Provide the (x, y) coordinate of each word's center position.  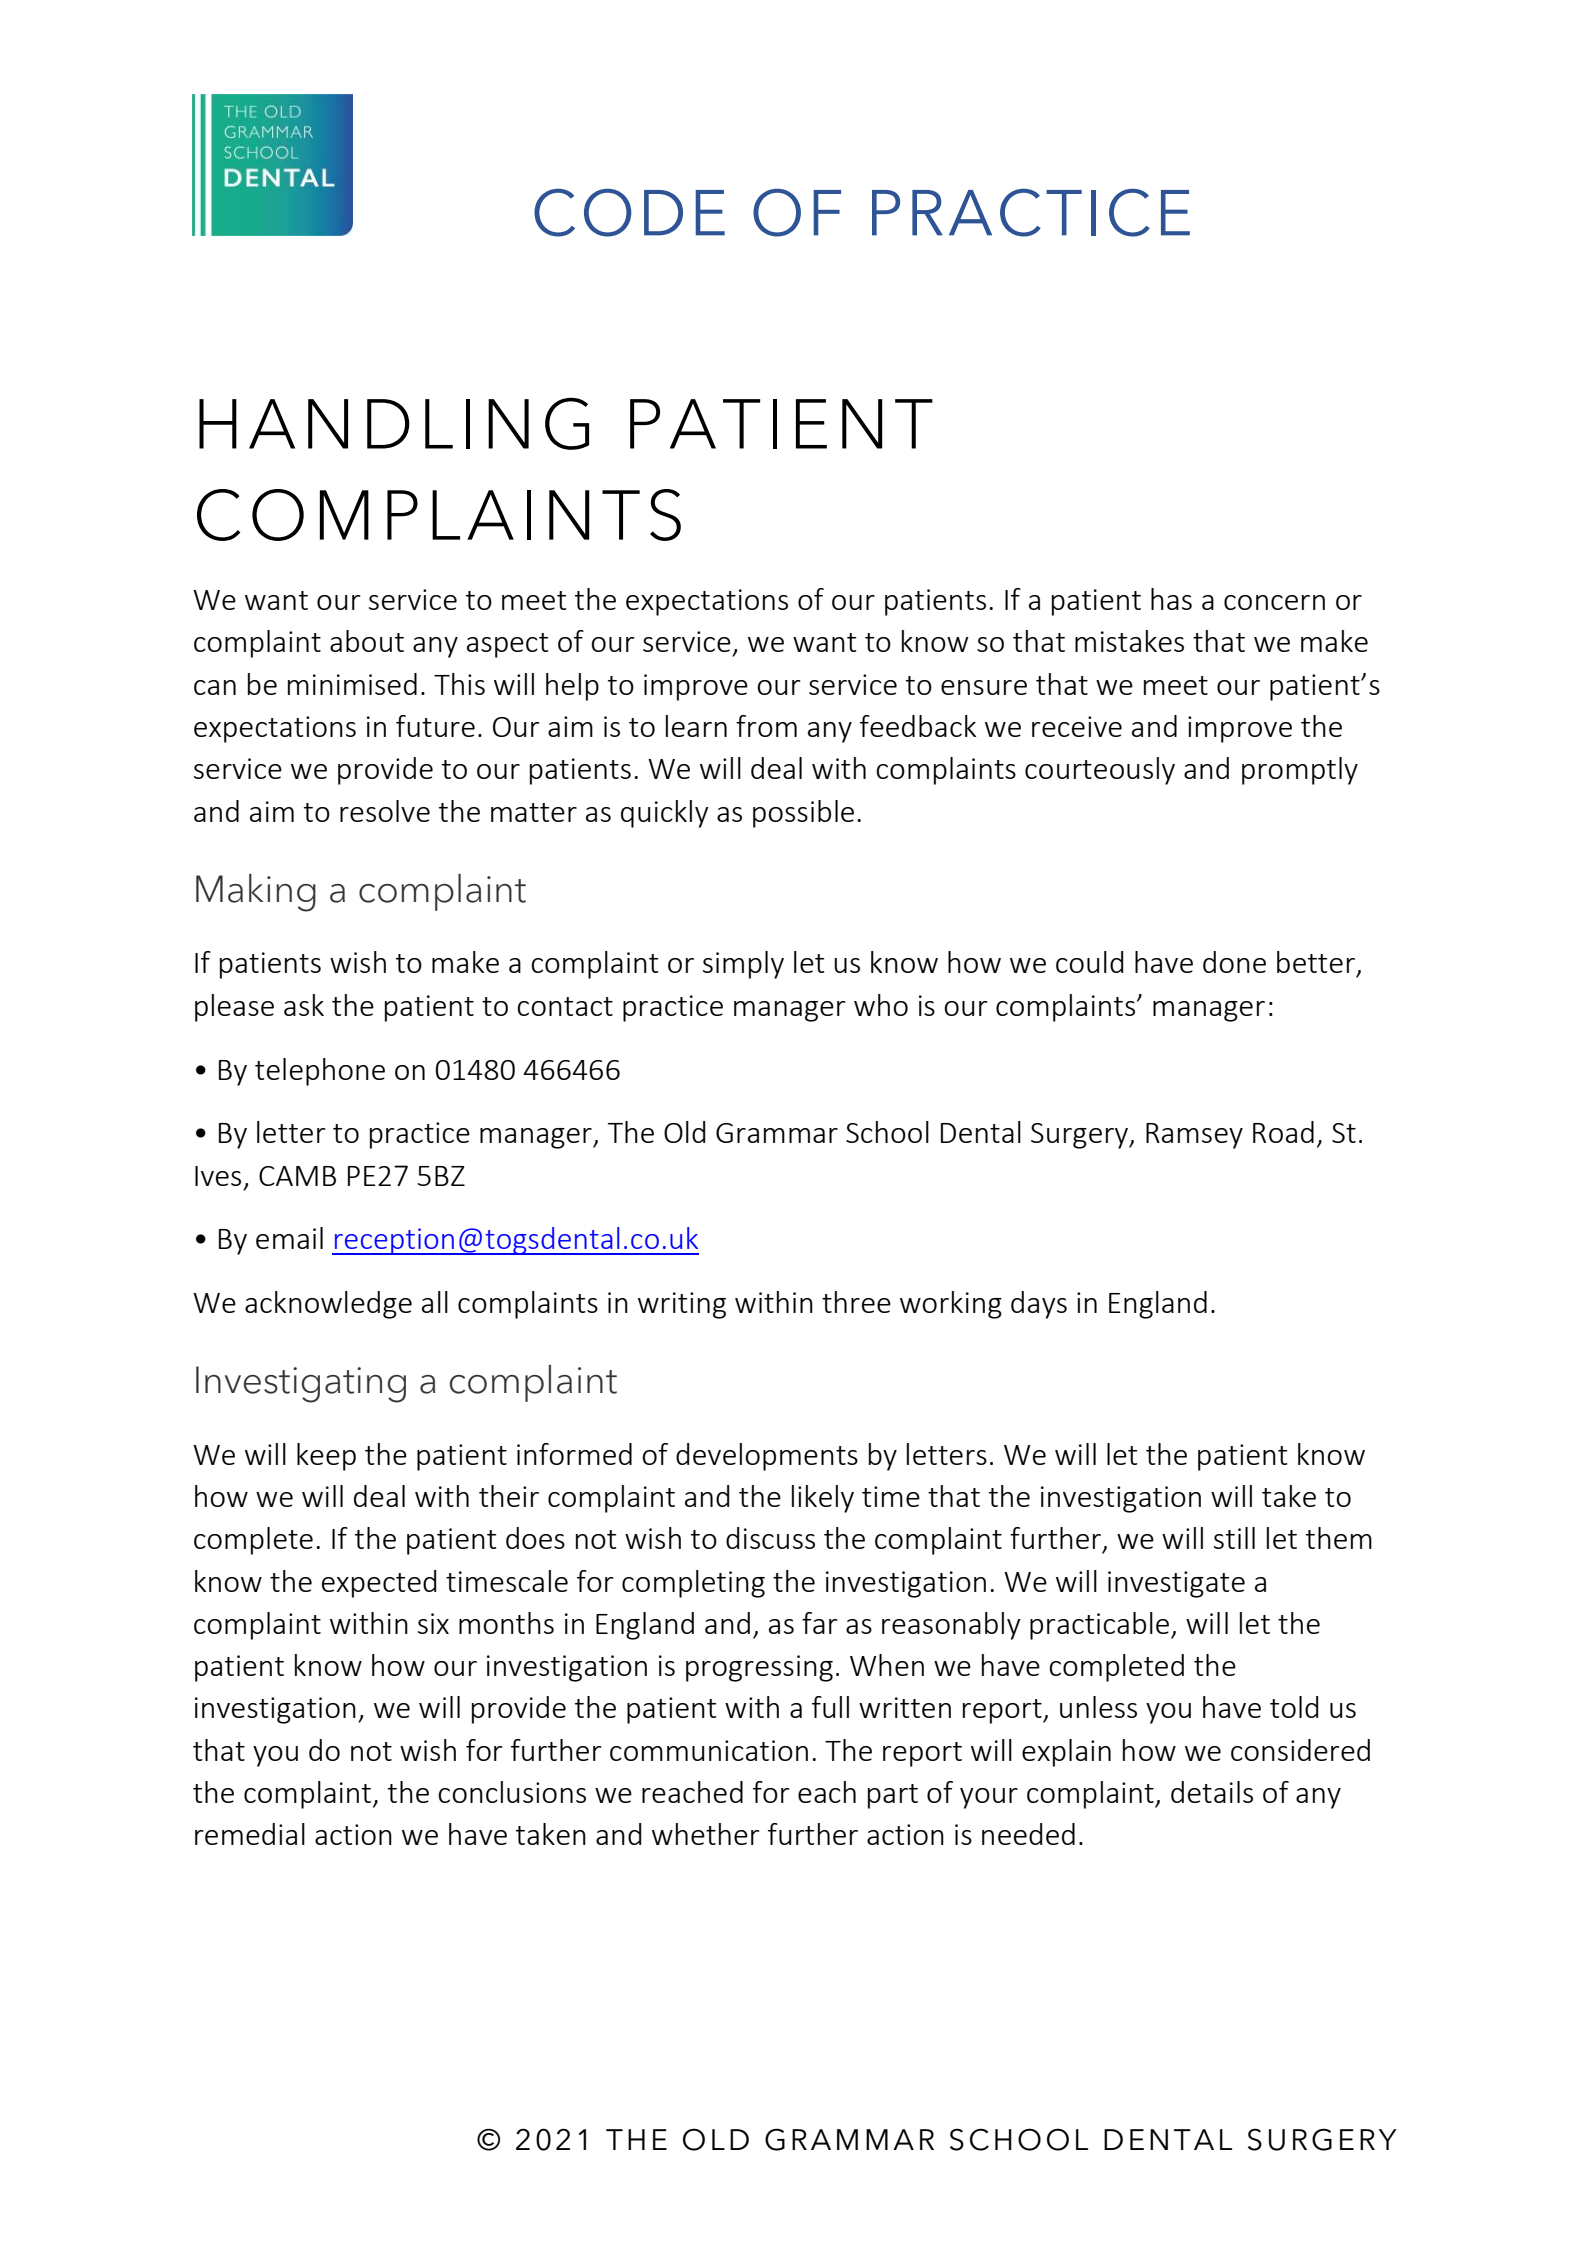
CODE (629, 213)
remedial (250, 1834)
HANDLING (394, 424)
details (1212, 1792)
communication (709, 1750)
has (1171, 599)
